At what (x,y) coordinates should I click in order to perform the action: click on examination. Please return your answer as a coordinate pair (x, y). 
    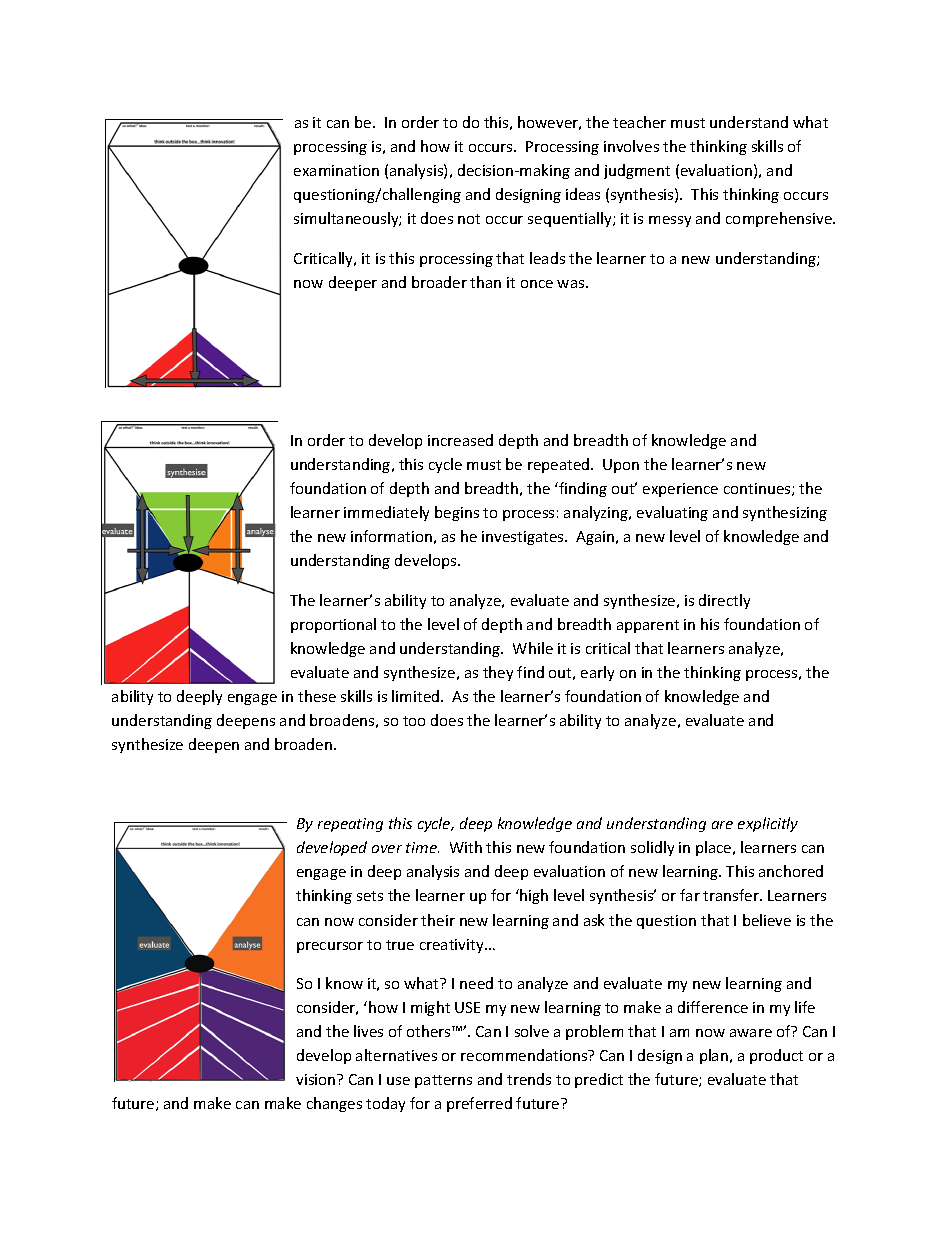
    Looking at the image, I should click on (336, 170).
